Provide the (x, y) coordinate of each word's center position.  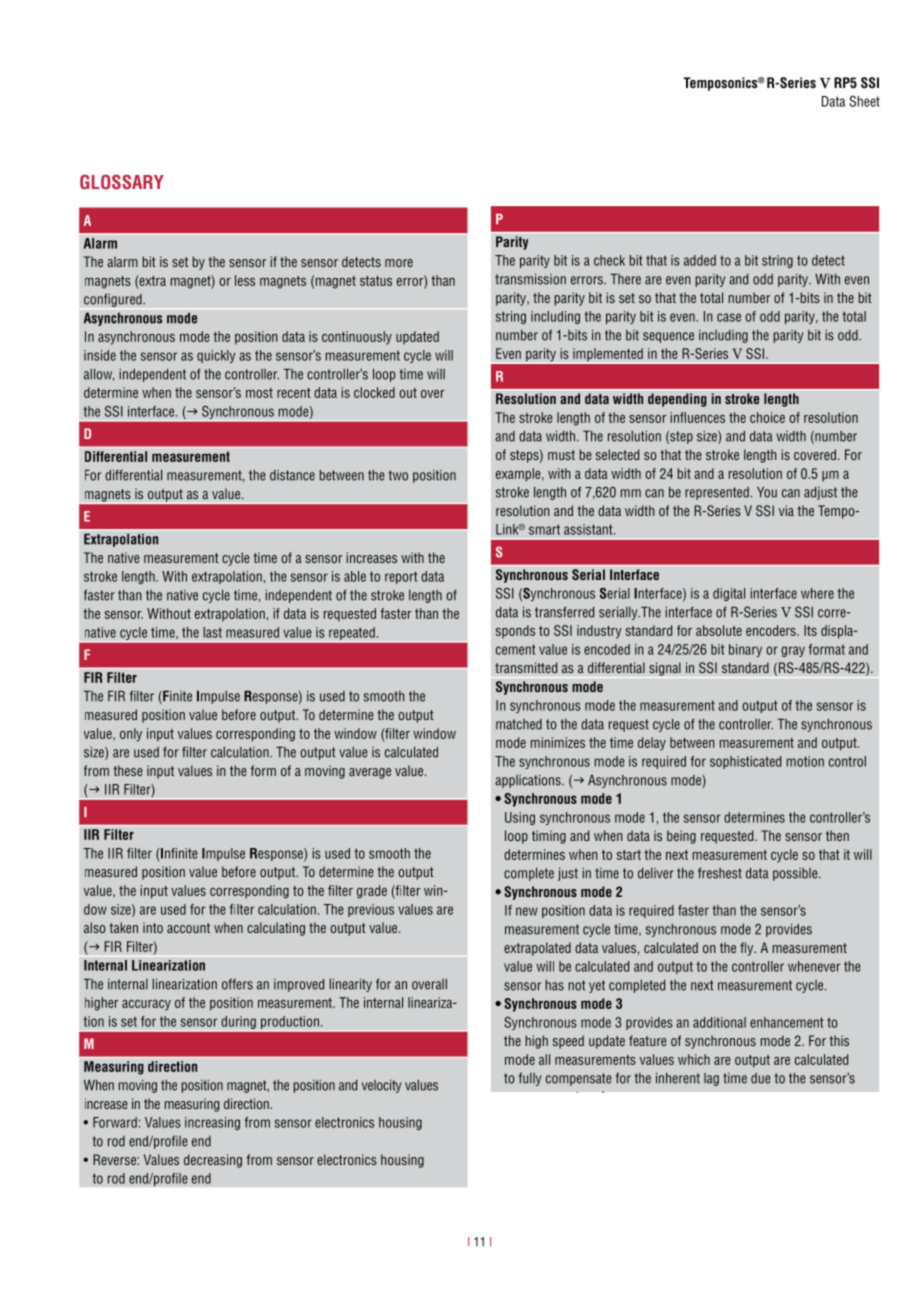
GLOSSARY (122, 182)
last (212, 632)
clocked (374, 392)
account (188, 928)
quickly (216, 356)
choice (767, 417)
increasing (212, 1123)
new (527, 911)
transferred (564, 612)
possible (796, 874)
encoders (772, 630)
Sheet (864, 101)
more (399, 263)
